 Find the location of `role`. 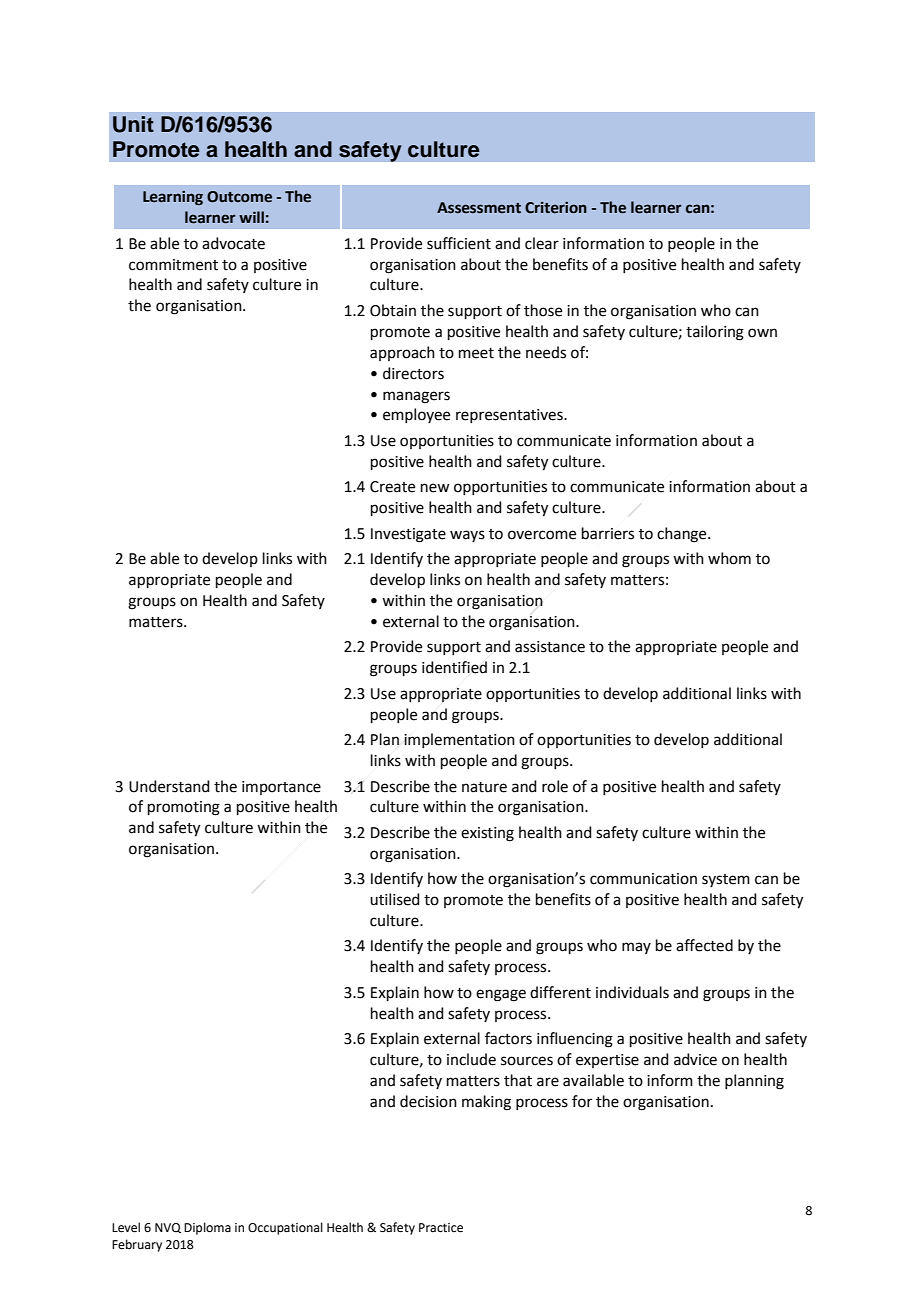

role is located at coordinates (555, 786).
